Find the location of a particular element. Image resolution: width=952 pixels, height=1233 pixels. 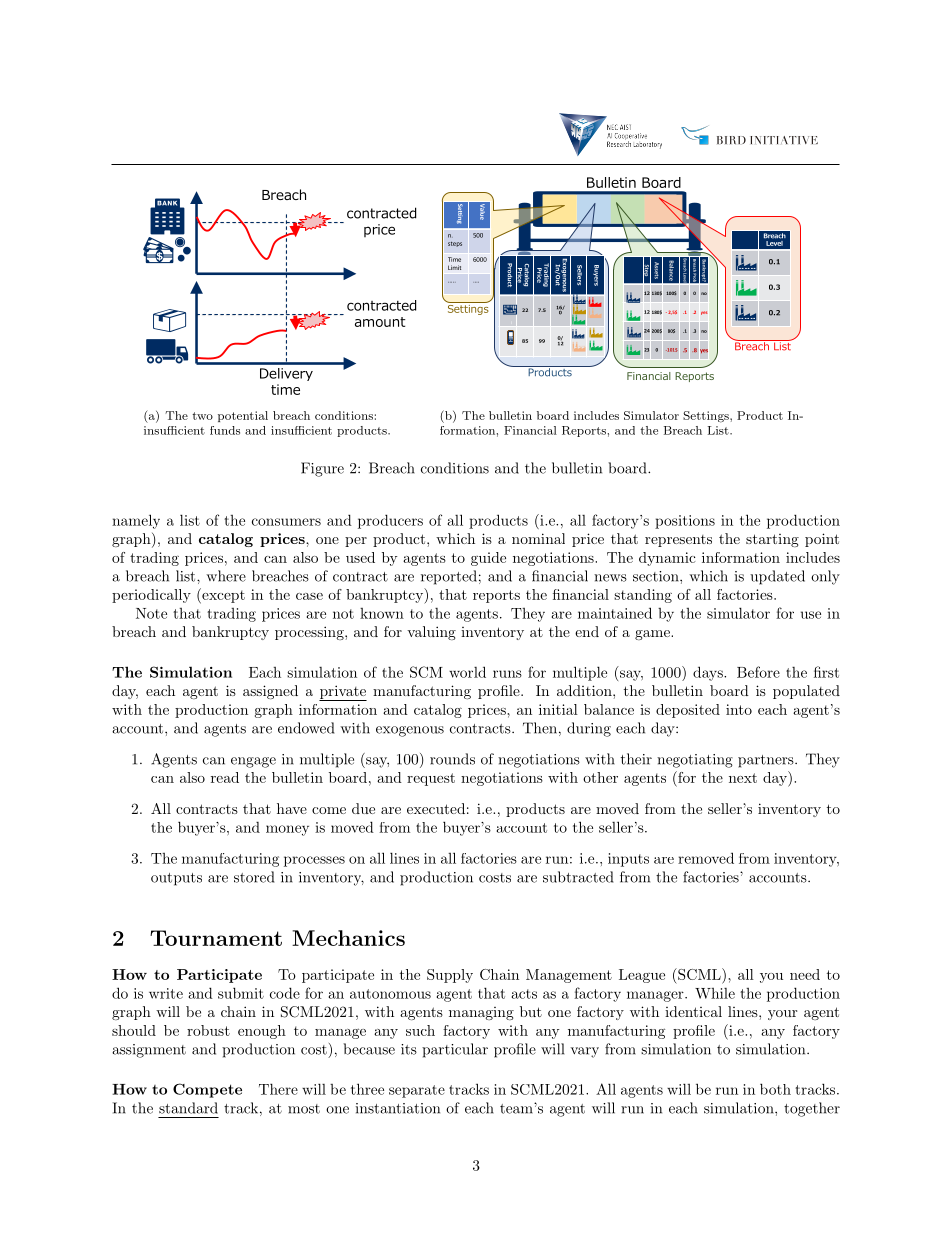

Limit is located at coordinates (454, 267).
